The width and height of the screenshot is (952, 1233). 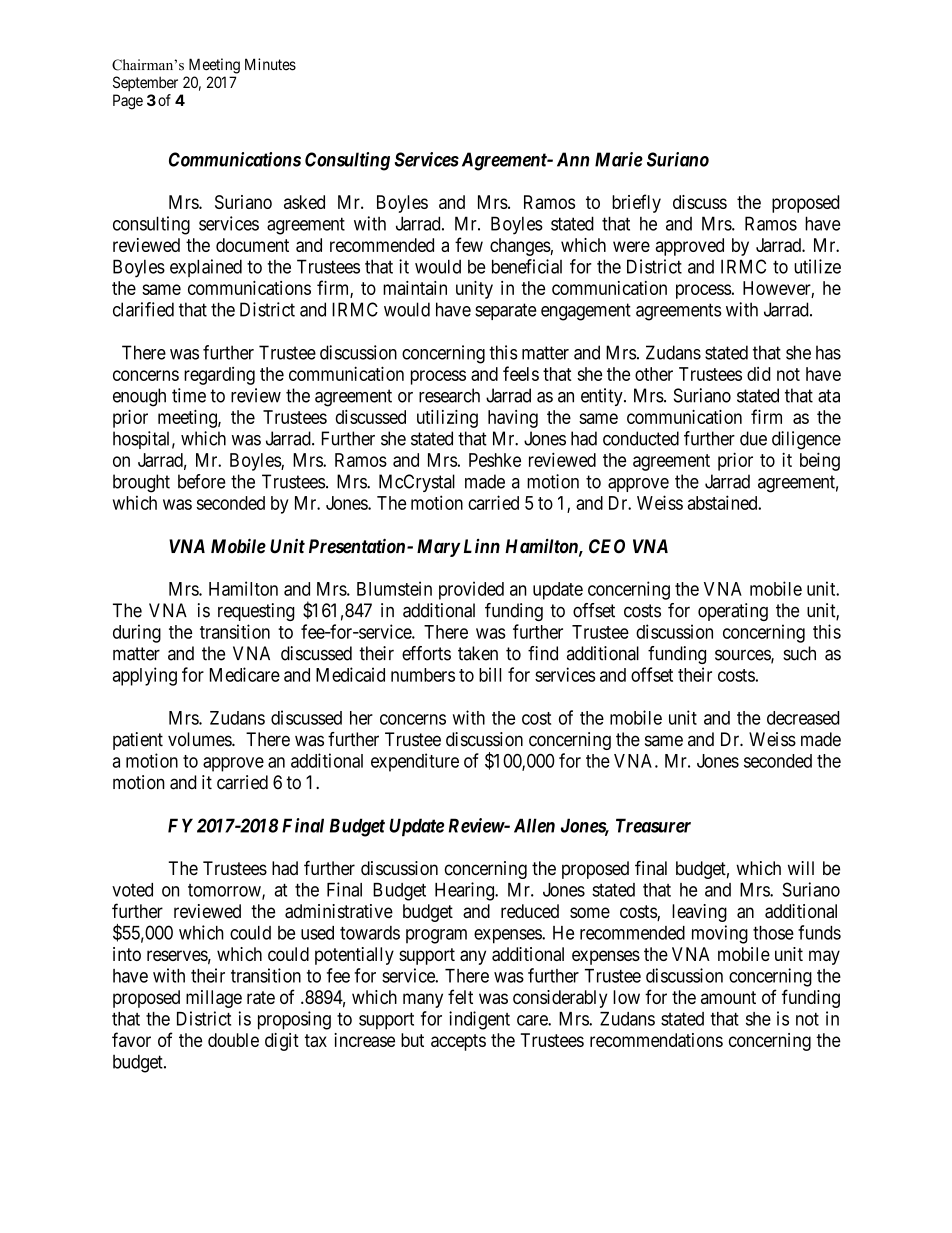 What do you see at coordinates (256, 612) in the screenshot?
I see `requesting` at bounding box center [256, 612].
